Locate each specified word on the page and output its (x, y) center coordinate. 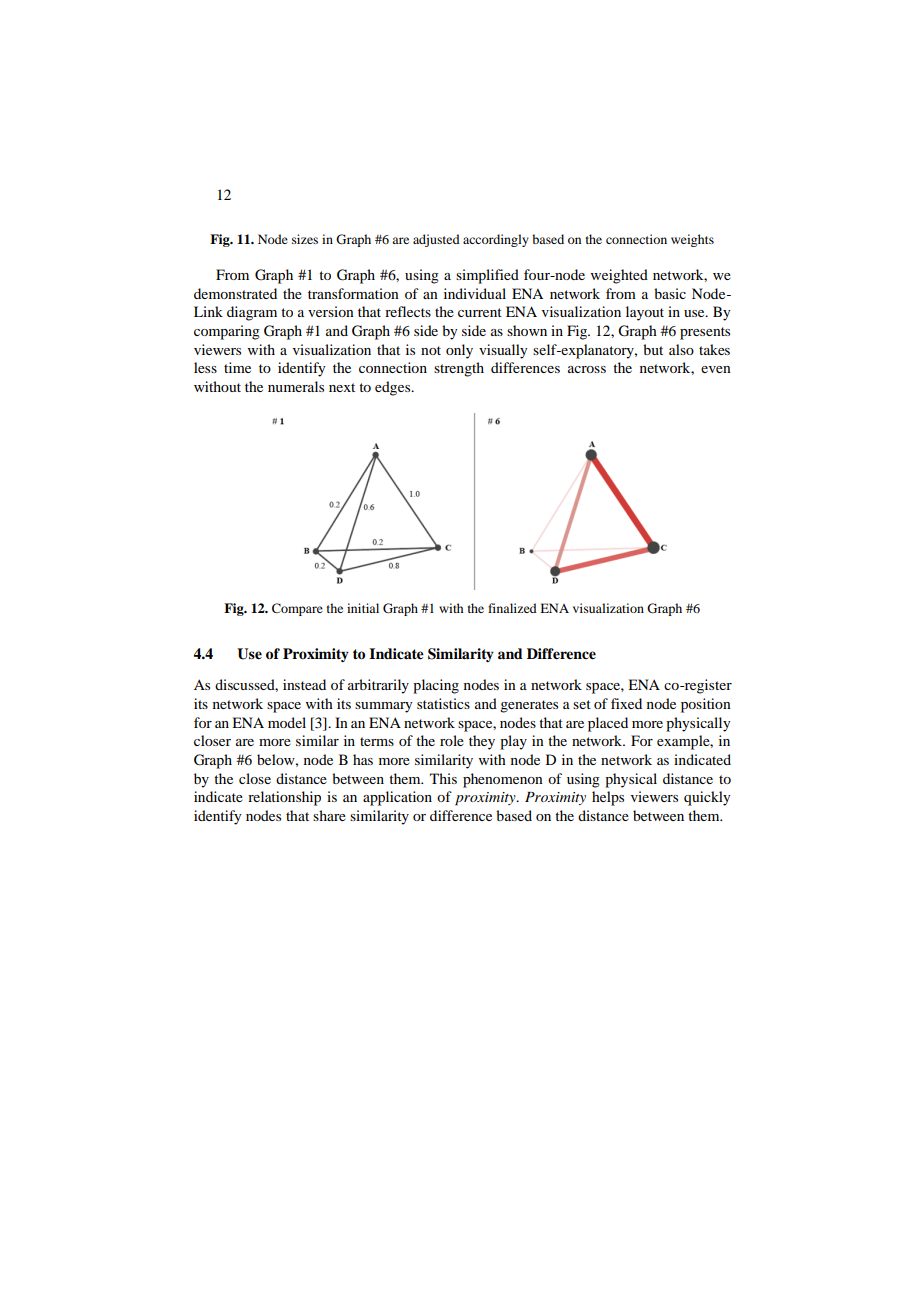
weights (692, 240)
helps (608, 798)
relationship (284, 798)
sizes (305, 239)
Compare (297, 609)
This (443, 778)
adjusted (436, 240)
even (716, 369)
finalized (512, 608)
